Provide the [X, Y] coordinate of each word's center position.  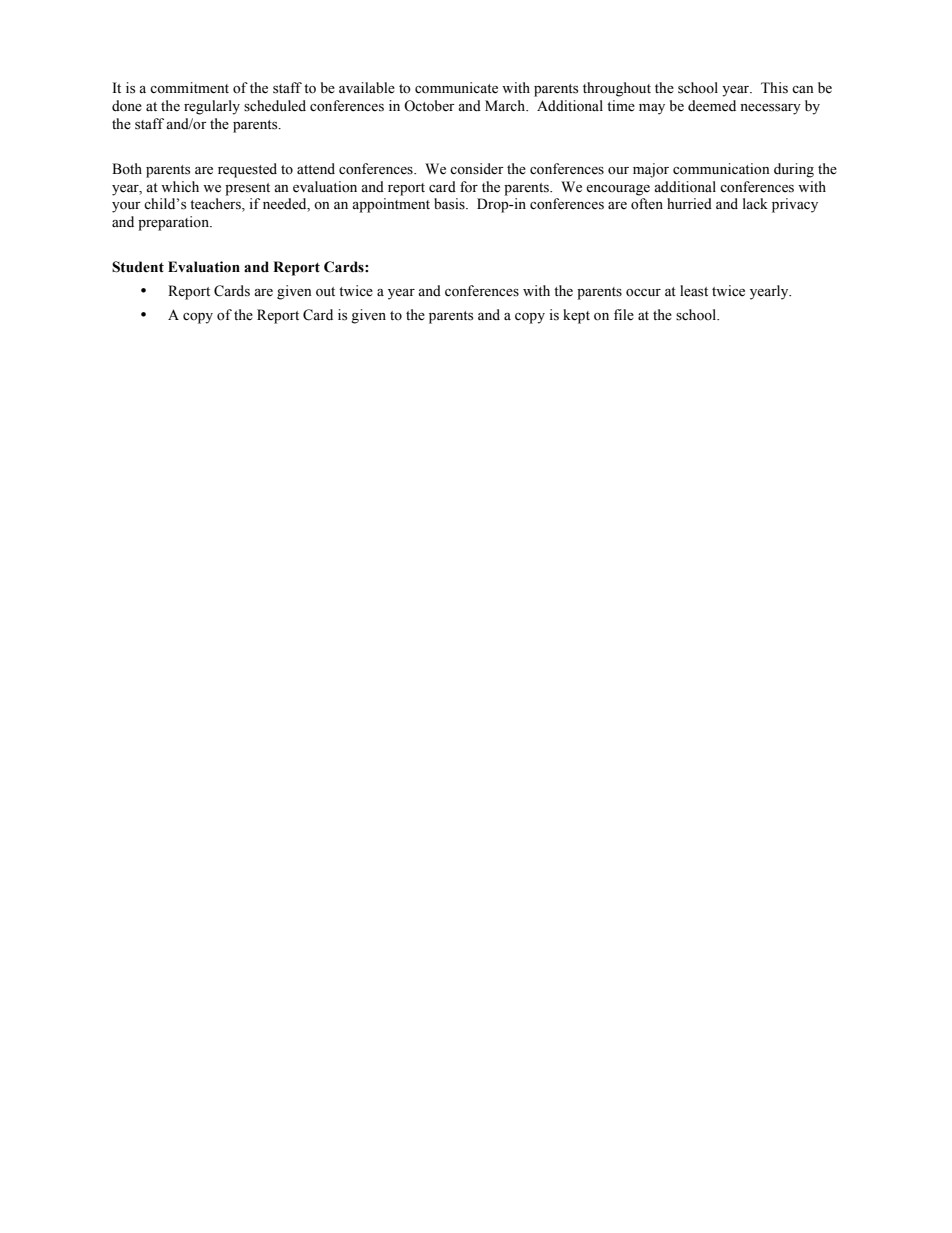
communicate [456, 88]
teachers [216, 205]
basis [450, 204]
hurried [689, 204]
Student [138, 267]
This [774, 88]
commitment [189, 88]
